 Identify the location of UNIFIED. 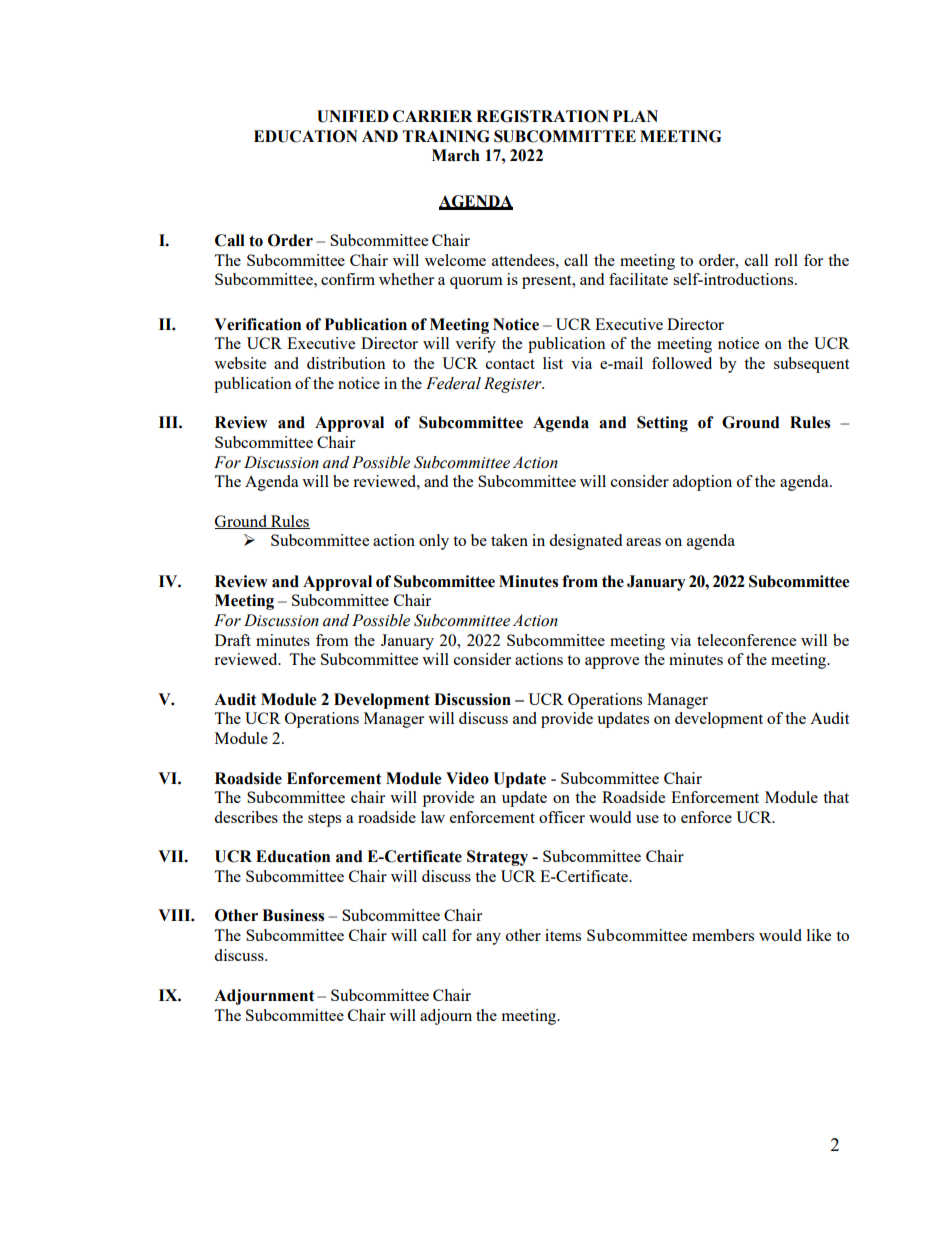
(353, 116).
